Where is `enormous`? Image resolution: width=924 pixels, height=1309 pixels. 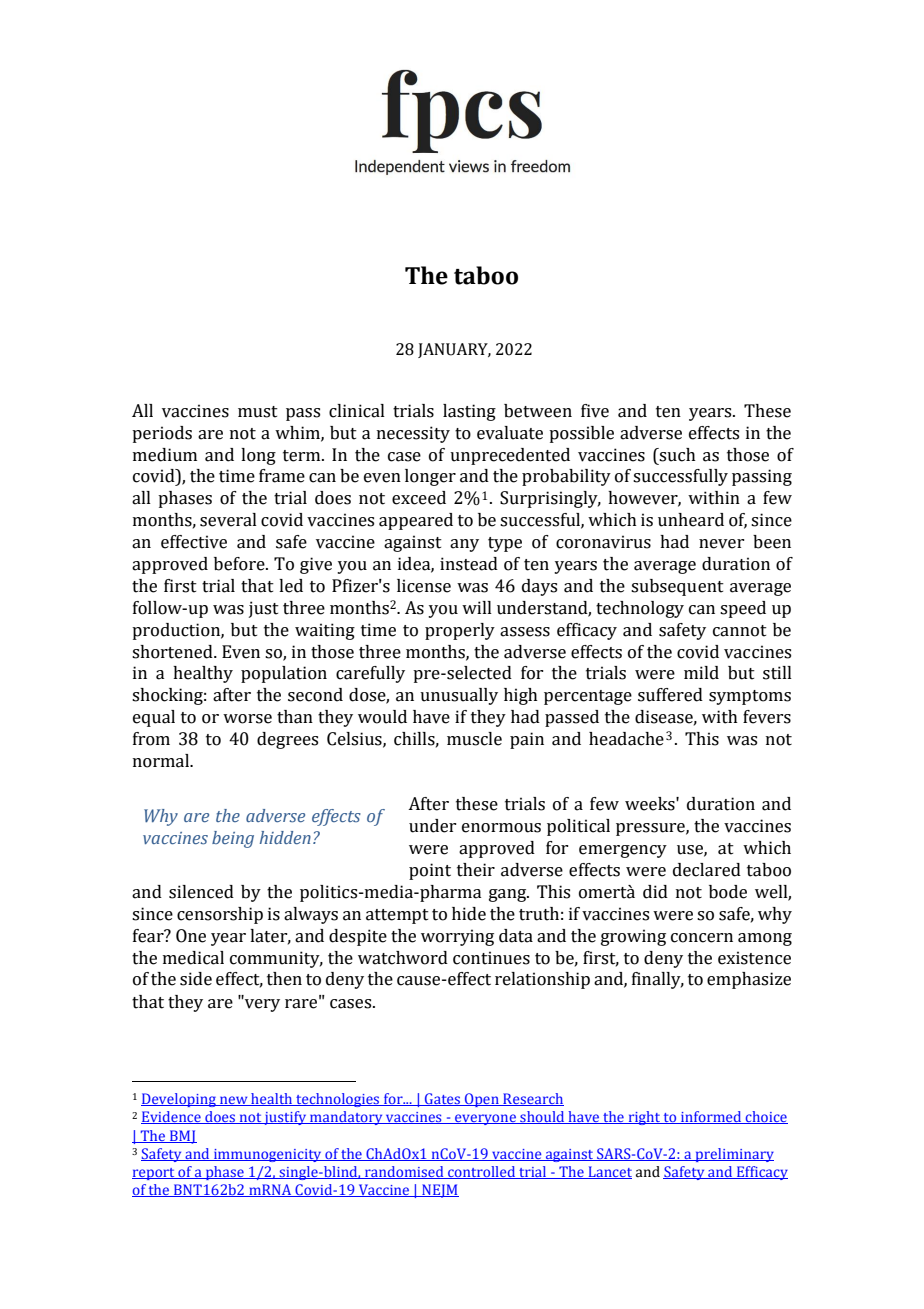
enormous is located at coordinates (501, 828).
